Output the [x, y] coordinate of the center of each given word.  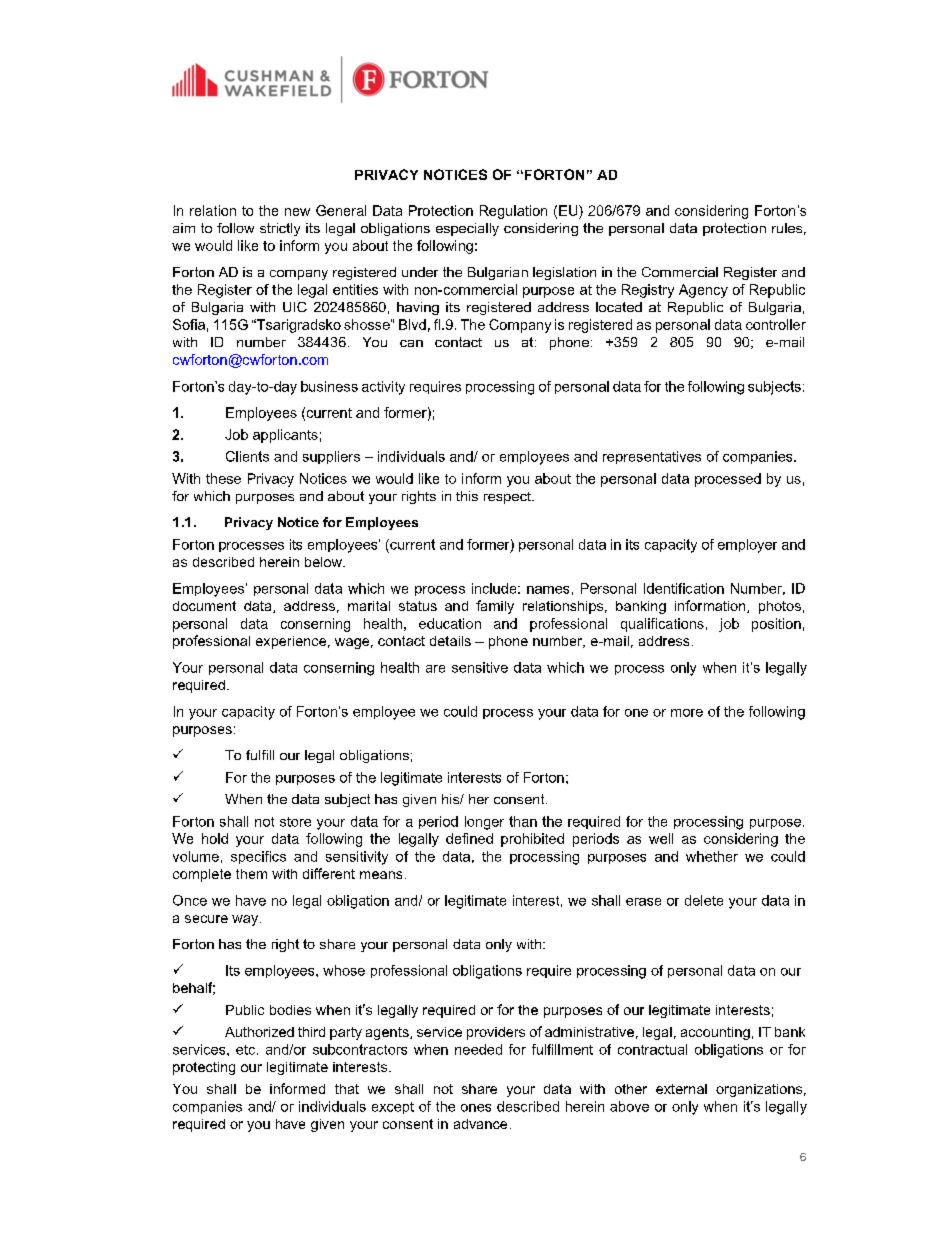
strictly [280, 229]
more [687, 713]
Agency [703, 291]
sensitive [480, 667]
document [204, 606]
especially [467, 229]
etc [245, 1050]
